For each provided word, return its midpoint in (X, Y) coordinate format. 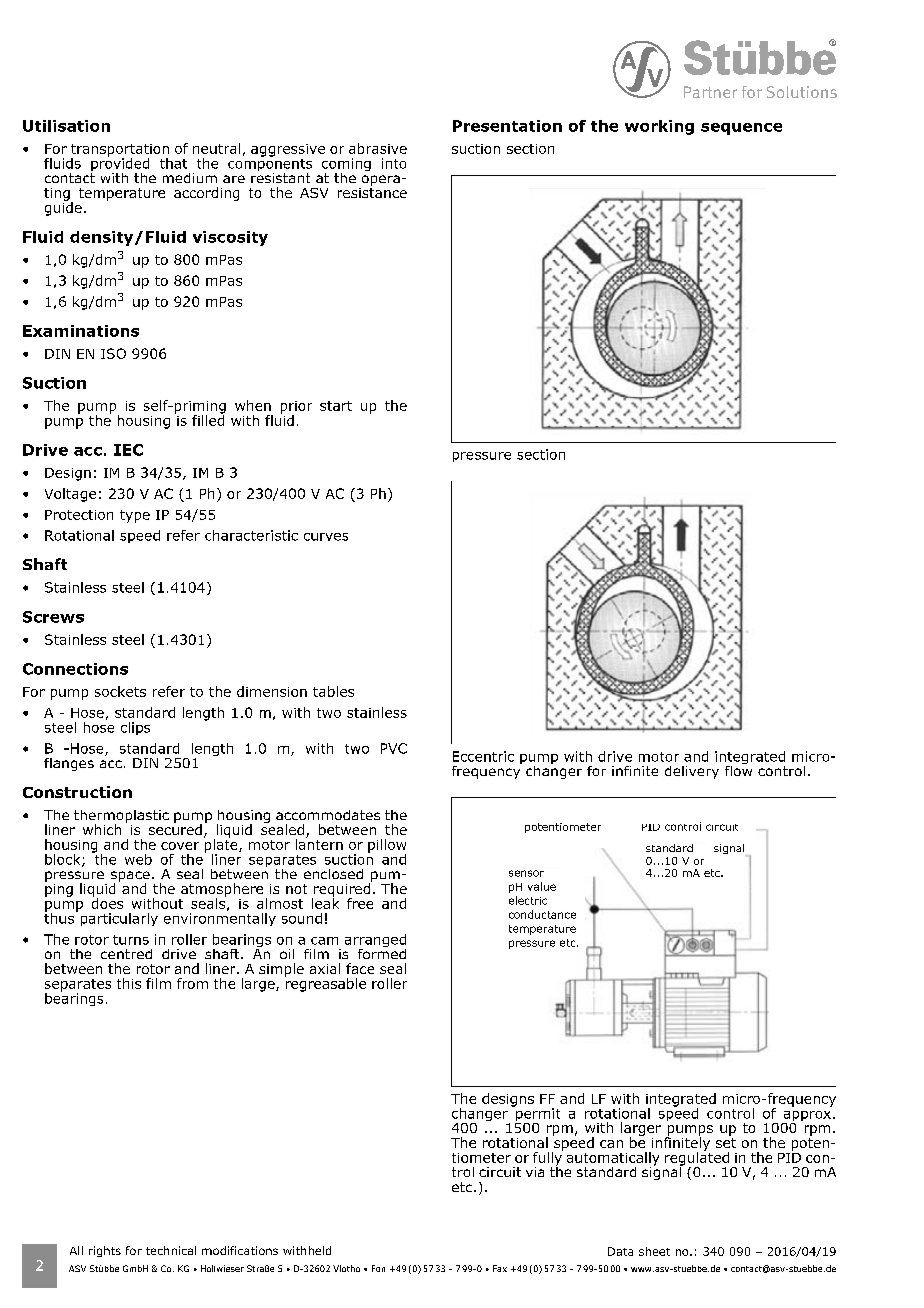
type (135, 516)
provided (120, 164)
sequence (741, 129)
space (130, 877)
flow (738, 769)
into (394, 163)
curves (326, 537)
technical (171, 1250)
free (360, 903)
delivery (692, 772)
